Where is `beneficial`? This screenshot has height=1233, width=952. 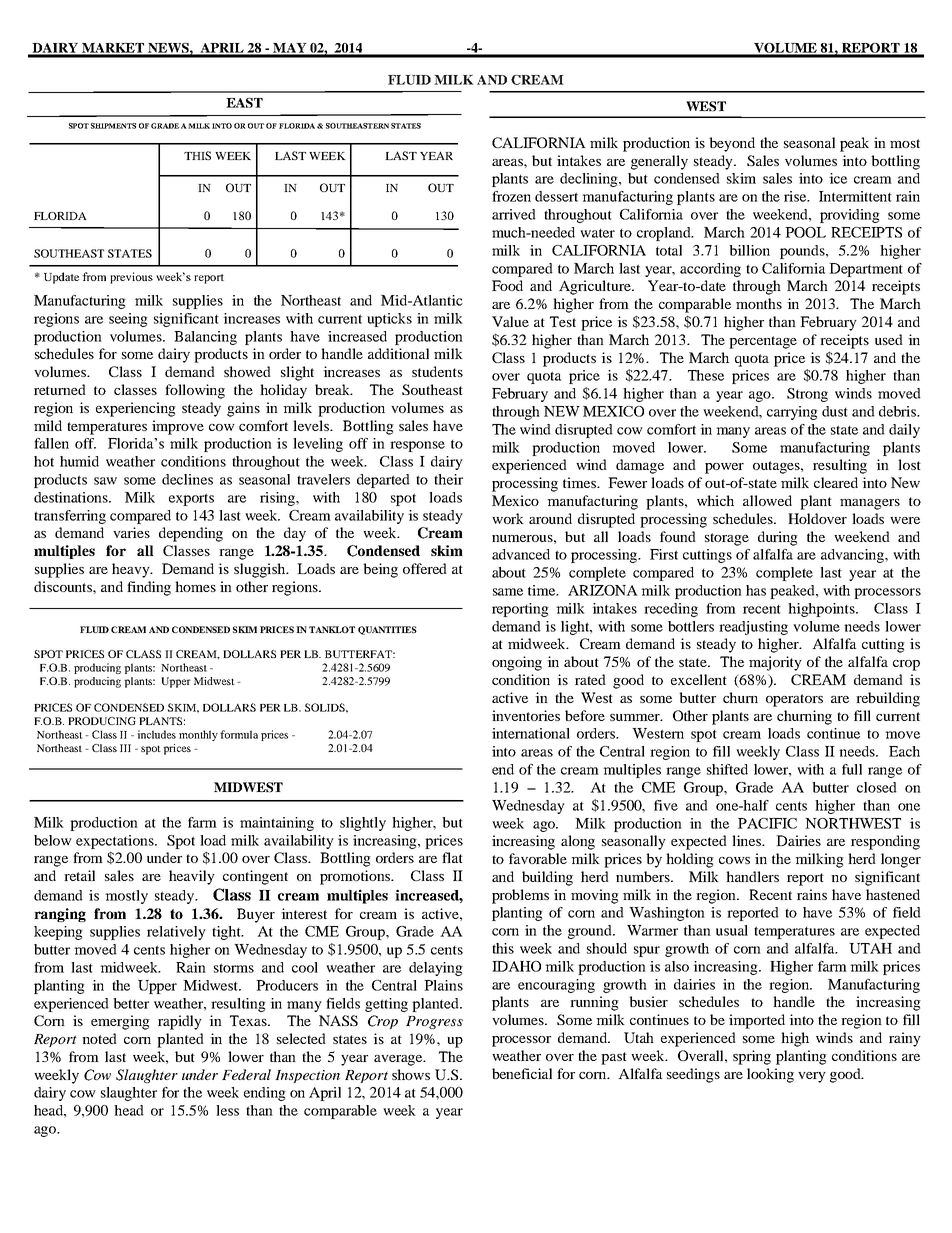 beneficial is located at coordinates (522, 1073).
